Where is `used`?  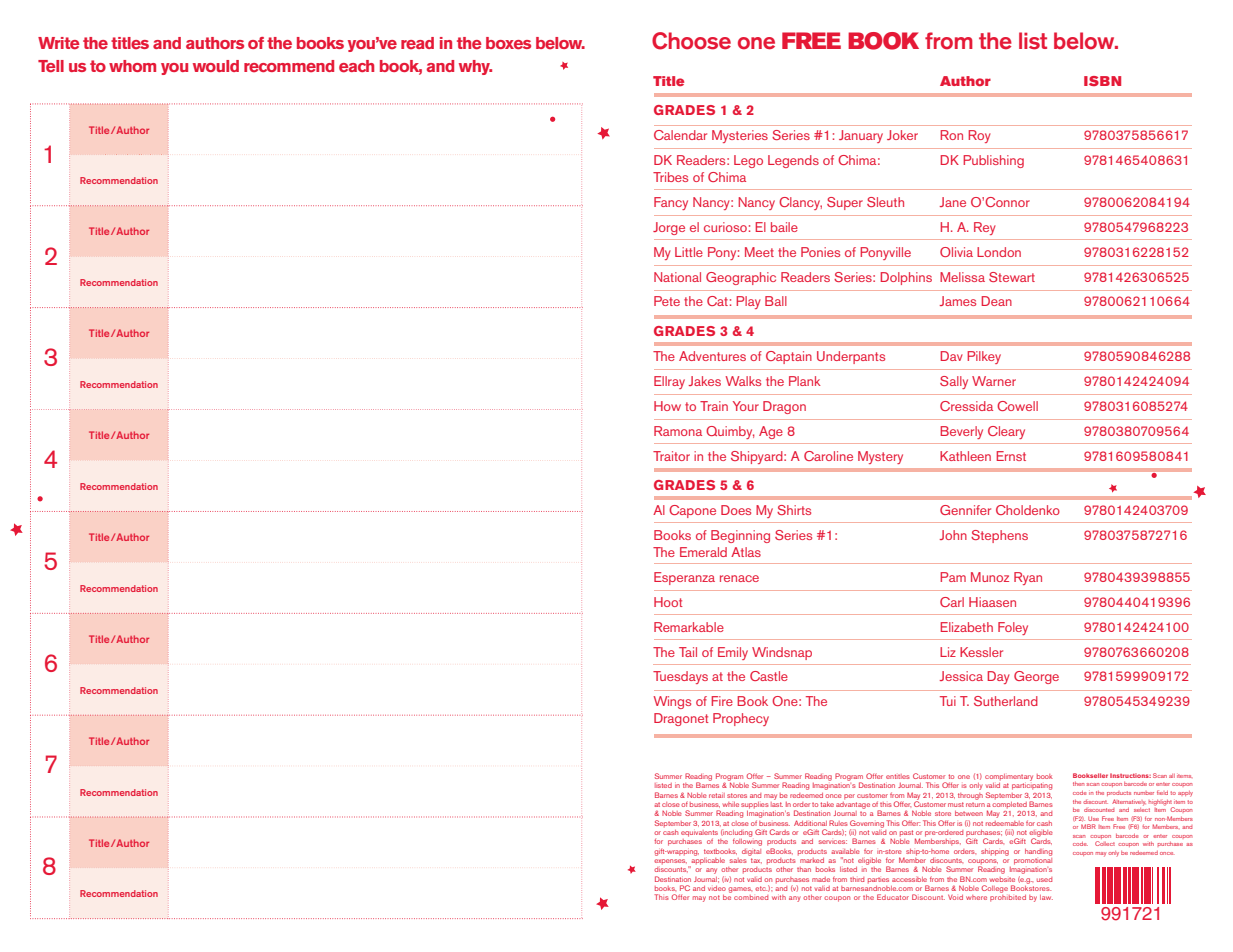 used is located at coordinates (1044, 879).
